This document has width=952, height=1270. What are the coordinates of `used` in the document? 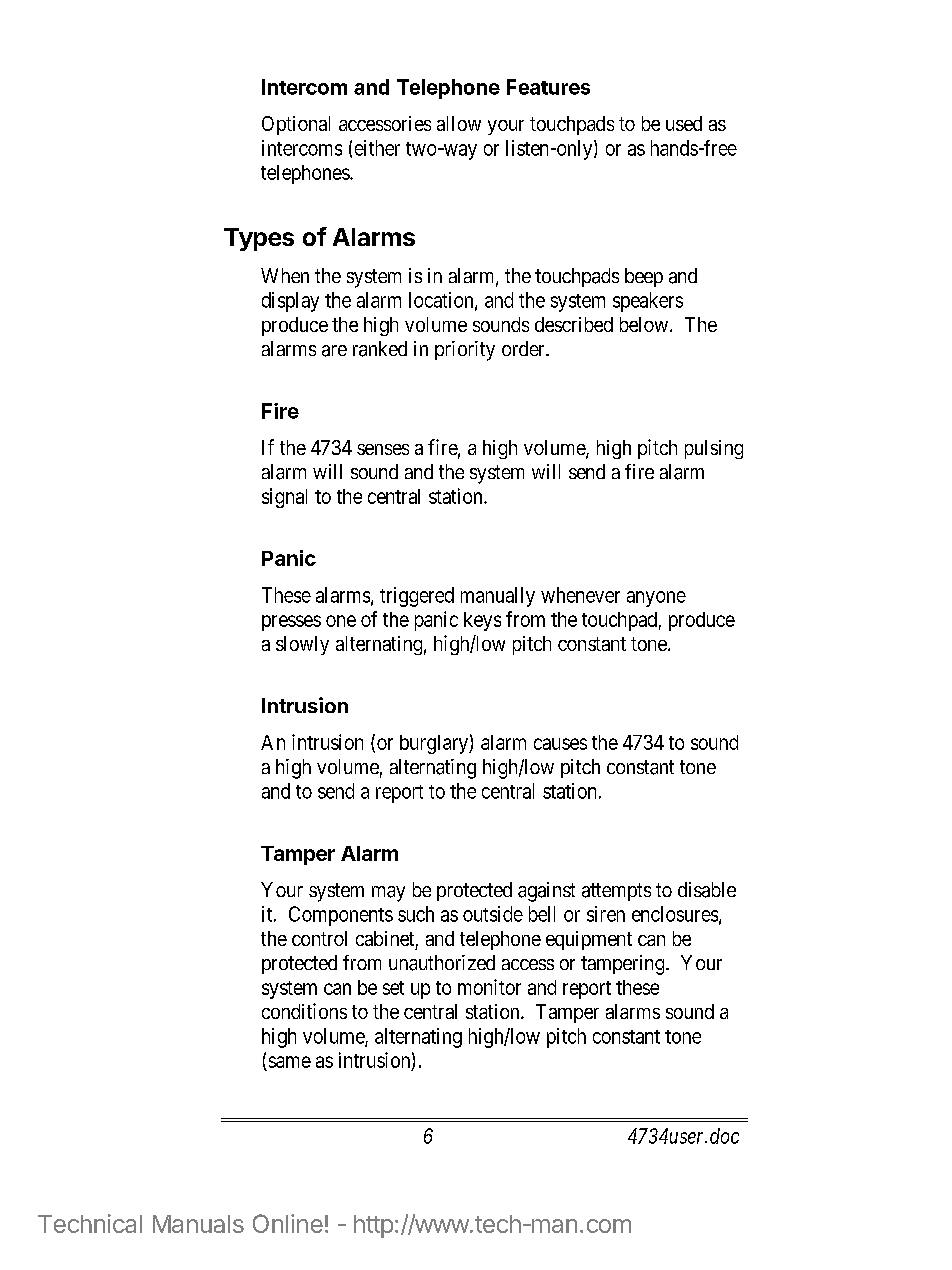 It's located at (684, 123).
